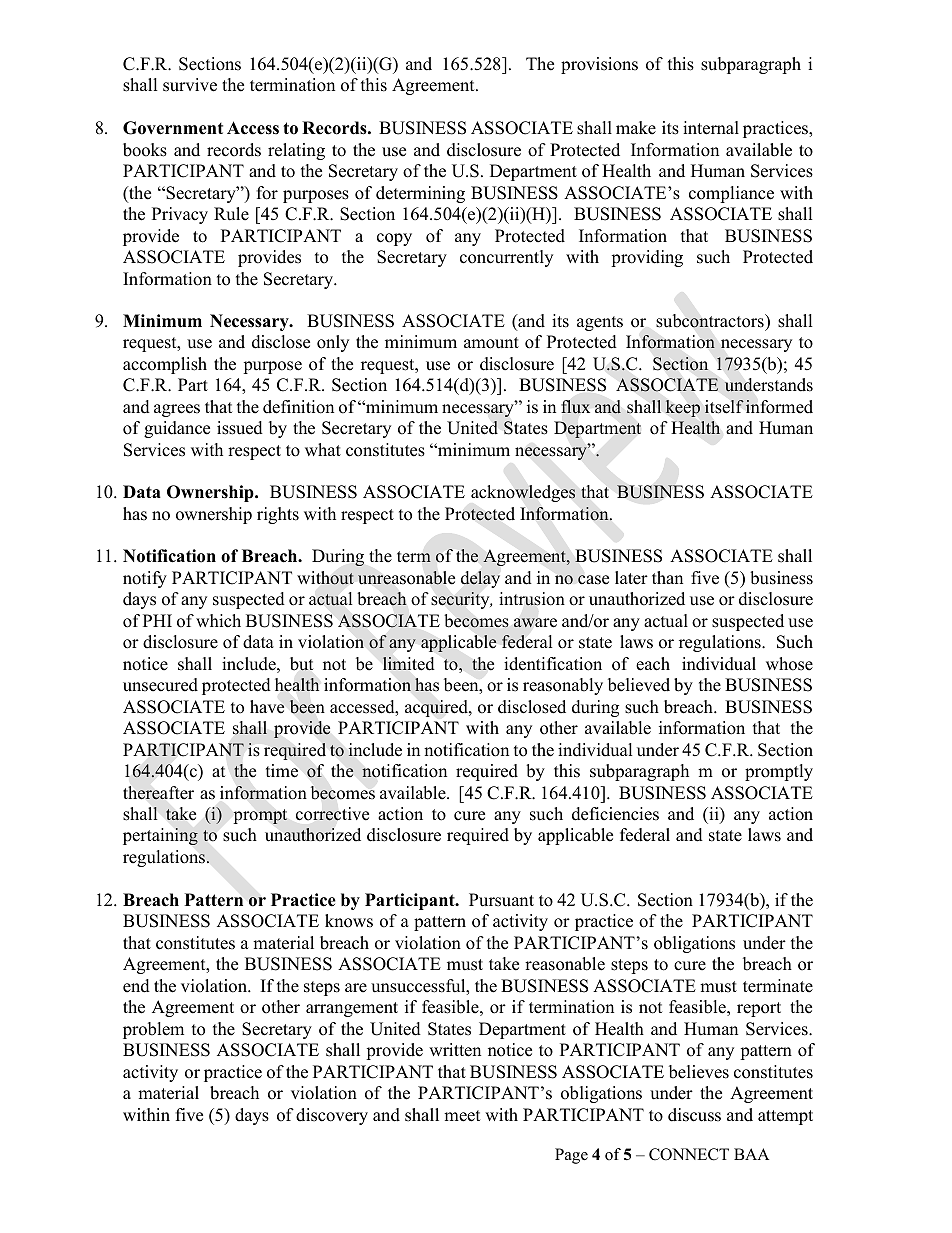 The height and width of the page is (1233, 952). Describe the element at coordinates (461, 600) in the page. I see `security` at that location.
